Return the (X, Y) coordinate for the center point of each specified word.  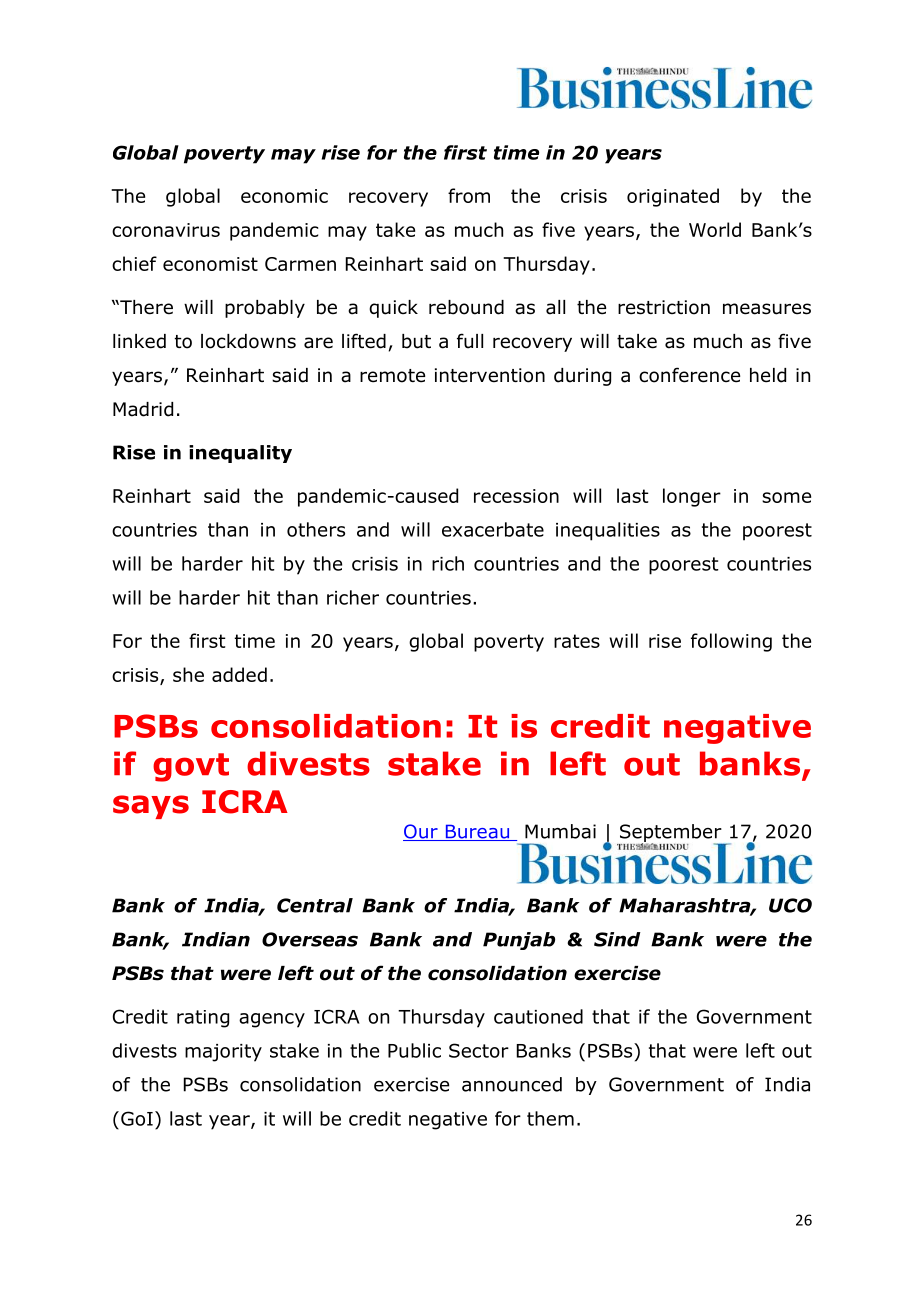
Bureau (477, 832)
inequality (240, 454)
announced (512, 1084)
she (188, 674)
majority (223, 1053)
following (731, 642)
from (469, 195)
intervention (490, 375)
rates (577, 641)
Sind (617, 939)
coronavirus (166, 230)
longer (692, 497)
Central (315, 905)
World (715, 229)
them (550, 1118)
